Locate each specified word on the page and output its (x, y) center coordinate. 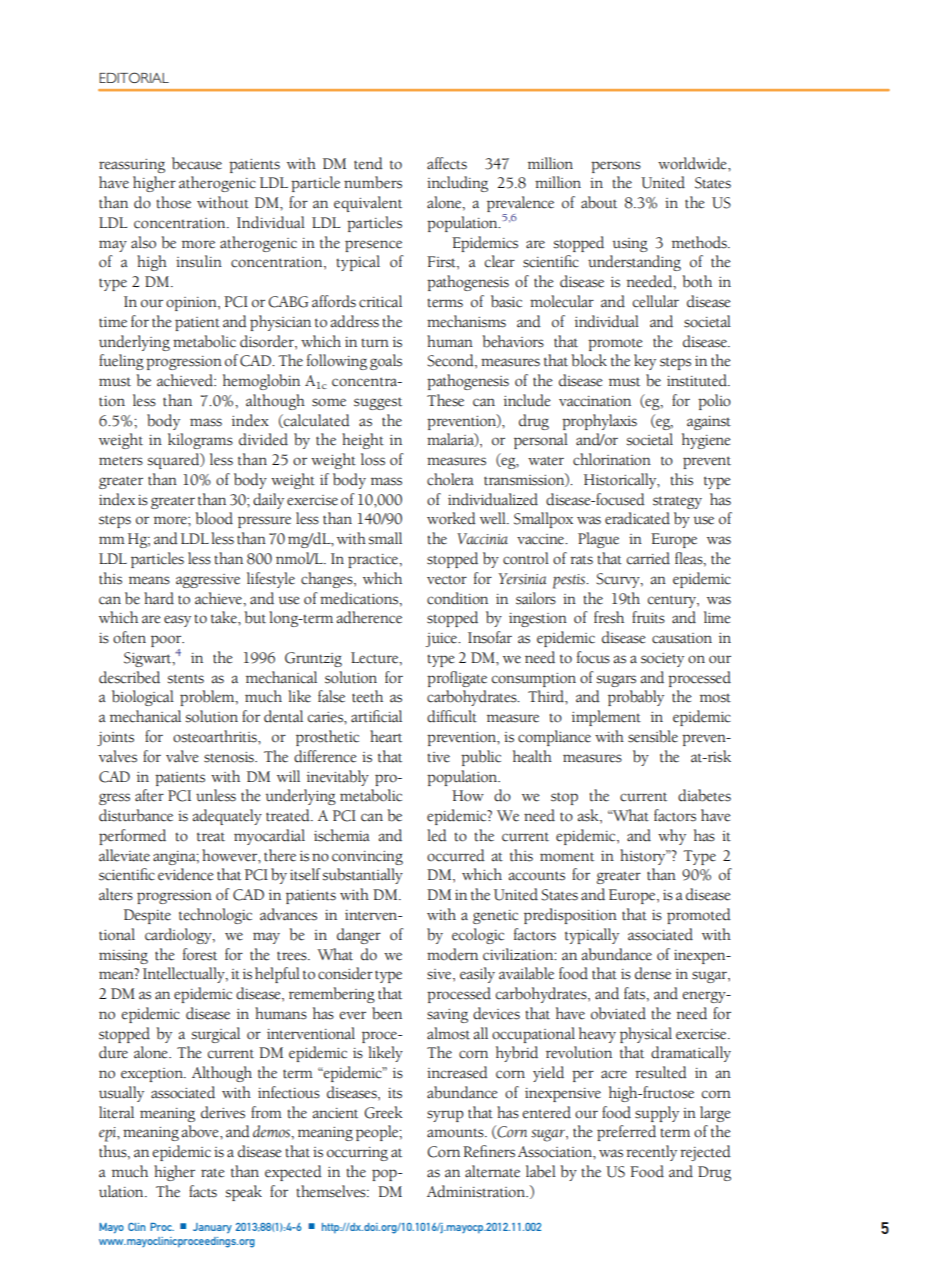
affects (447, 163)
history (644, 857)
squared (174, 461)
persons (616, 167)
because (197, 163)
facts (203, 1191)
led (437, 835)
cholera (450, 479)
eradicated (637, 518)
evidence (186, 874)
